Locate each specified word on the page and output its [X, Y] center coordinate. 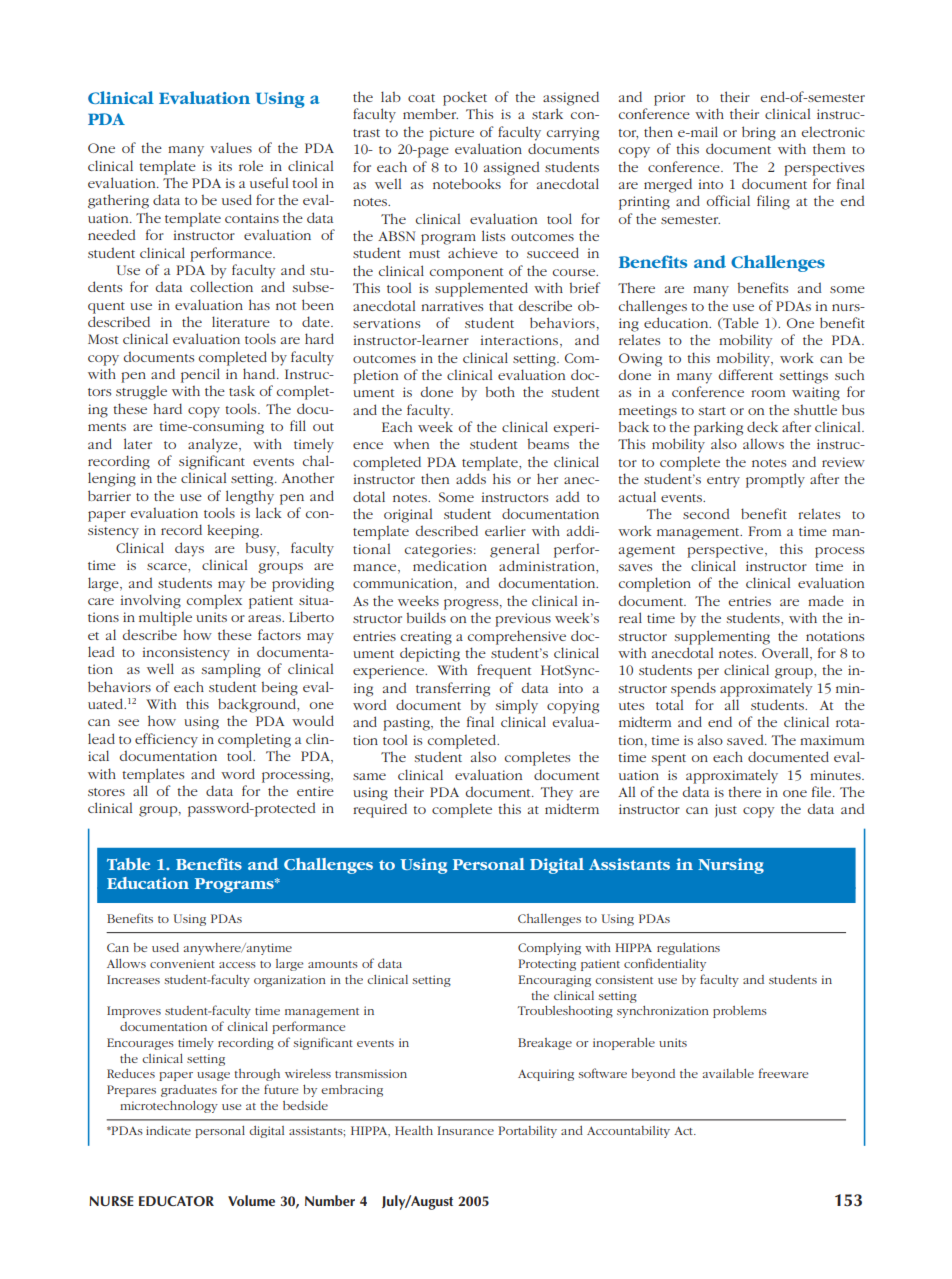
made [826, 600]
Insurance [465, 1130]
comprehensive [517, 637]
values [231, 147]
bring [759, 133]
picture [451, 134]
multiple [165, 618]
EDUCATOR [176, 1201]
